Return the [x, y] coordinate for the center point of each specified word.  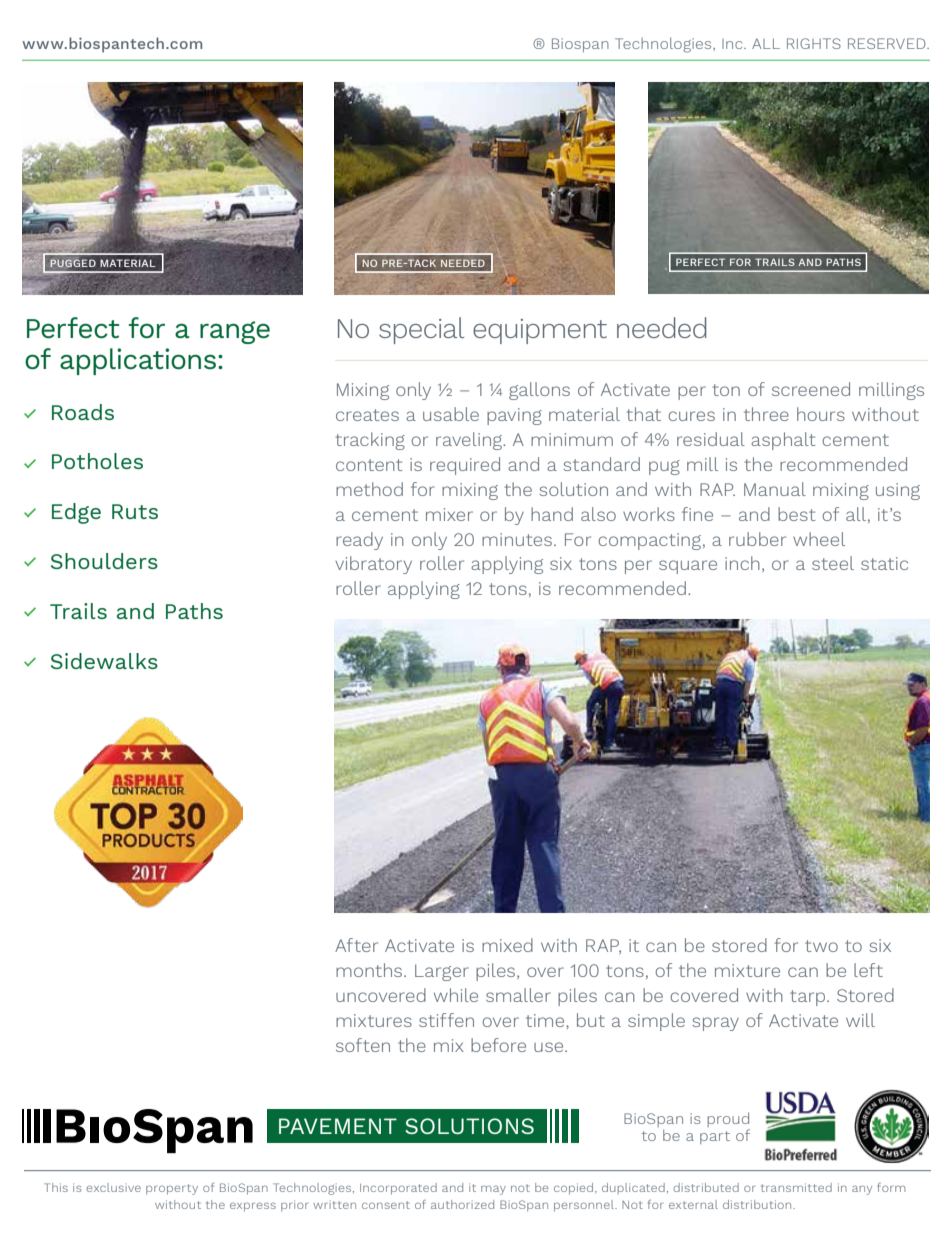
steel [833, 563]
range [235, 332]
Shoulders [104, 561]
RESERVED [888, 43]
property [172, 1189]
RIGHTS [814, 43]
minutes [517, 539]
